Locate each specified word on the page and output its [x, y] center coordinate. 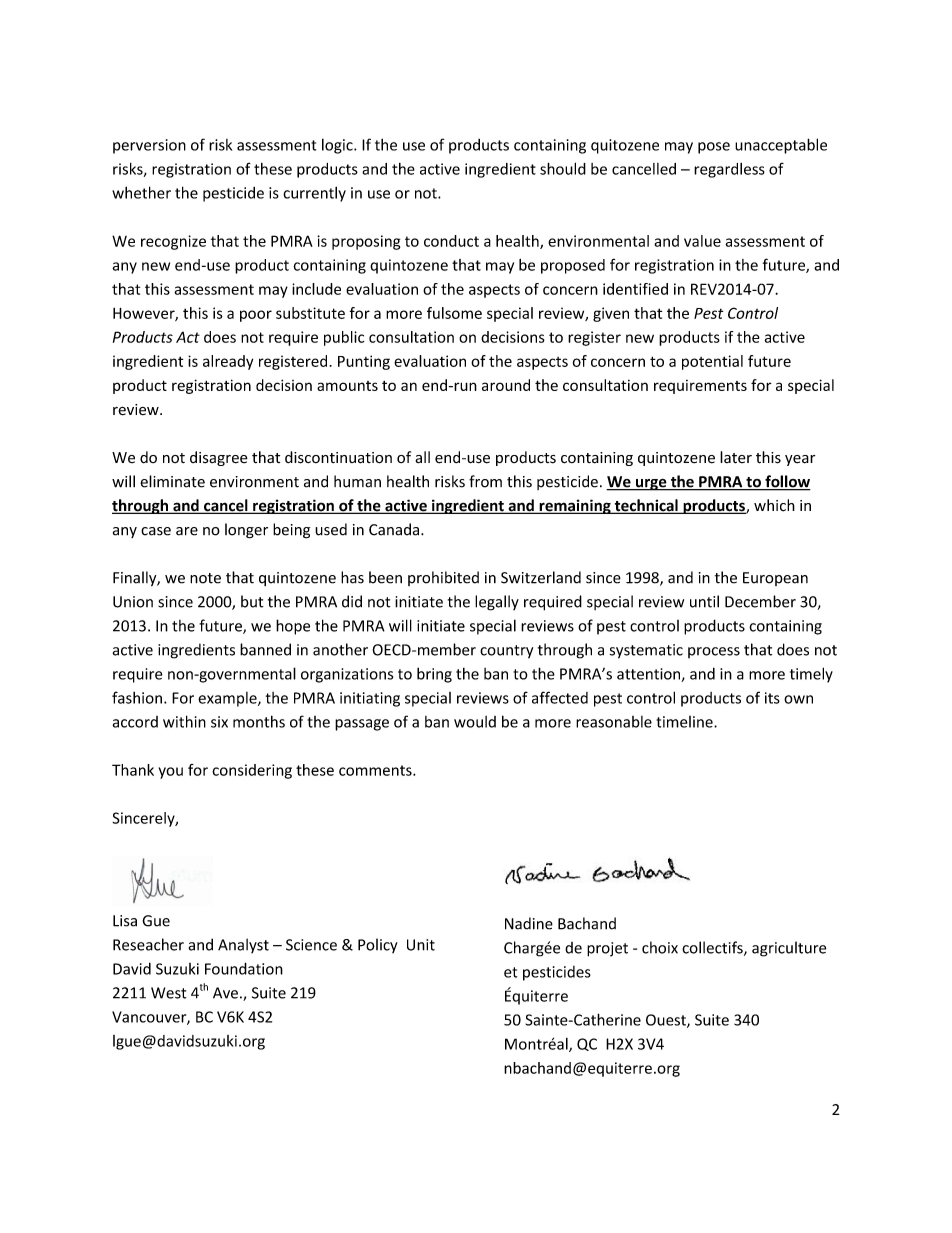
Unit [421, 945]
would [475, 722]
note [205, 578]
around [506, 385]
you [171, 773]
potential [712, 362]
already [228, 362]
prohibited [443, 578]
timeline [685, 722]
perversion [149, 146]
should [563, 168]
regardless [729, 170]
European [775, 579]
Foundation [244, 968]
